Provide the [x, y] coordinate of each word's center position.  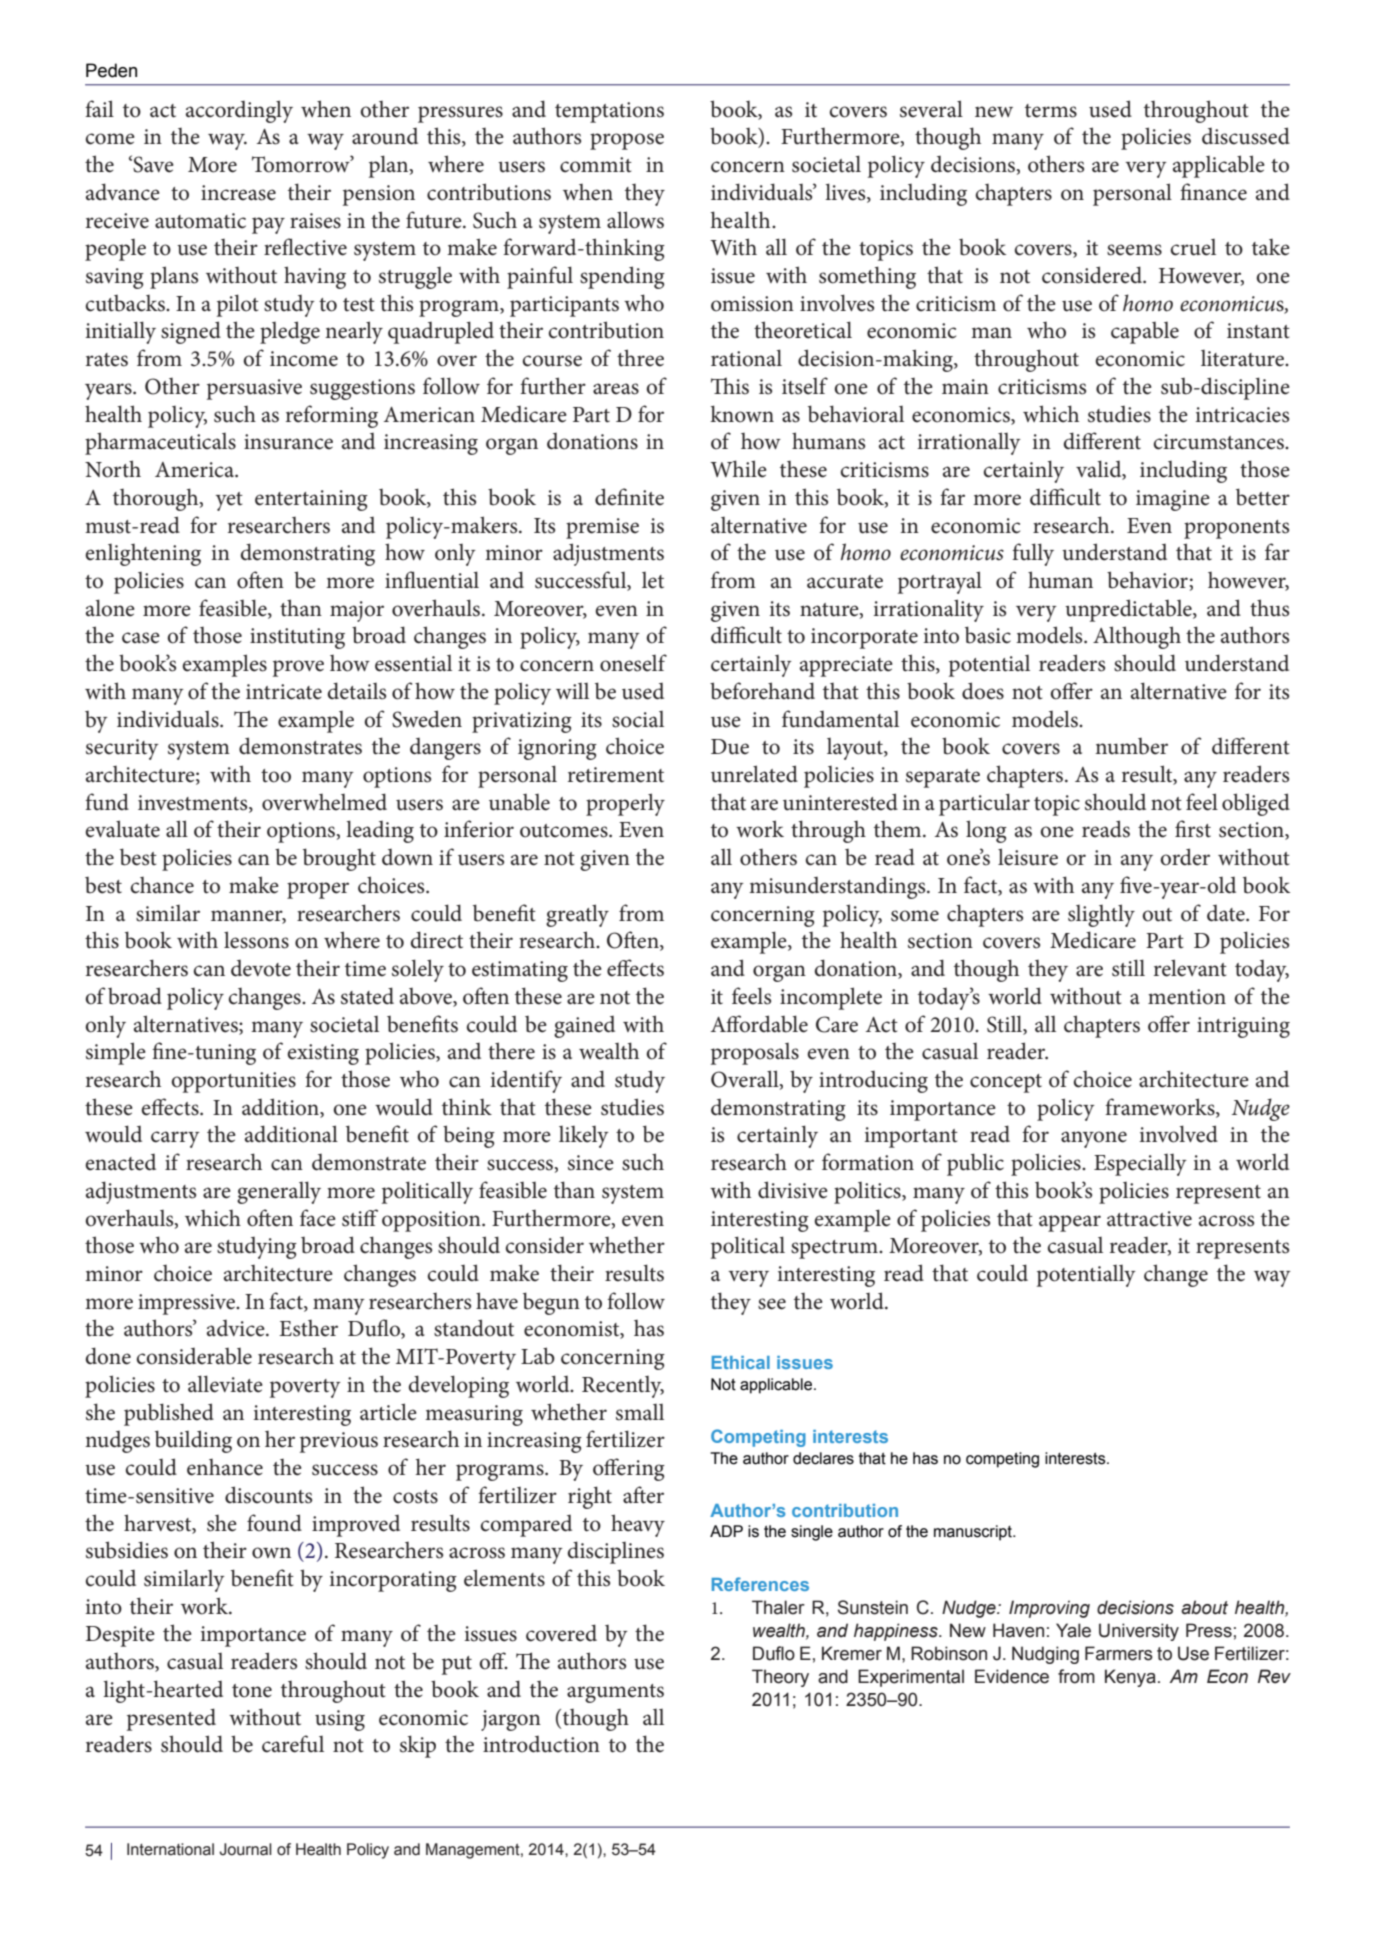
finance [1213, 192]
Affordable [759, 1024]
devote [261, 968]
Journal [245, 1849]
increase [238, 193]
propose [627, 141]
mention [1187, 997]
